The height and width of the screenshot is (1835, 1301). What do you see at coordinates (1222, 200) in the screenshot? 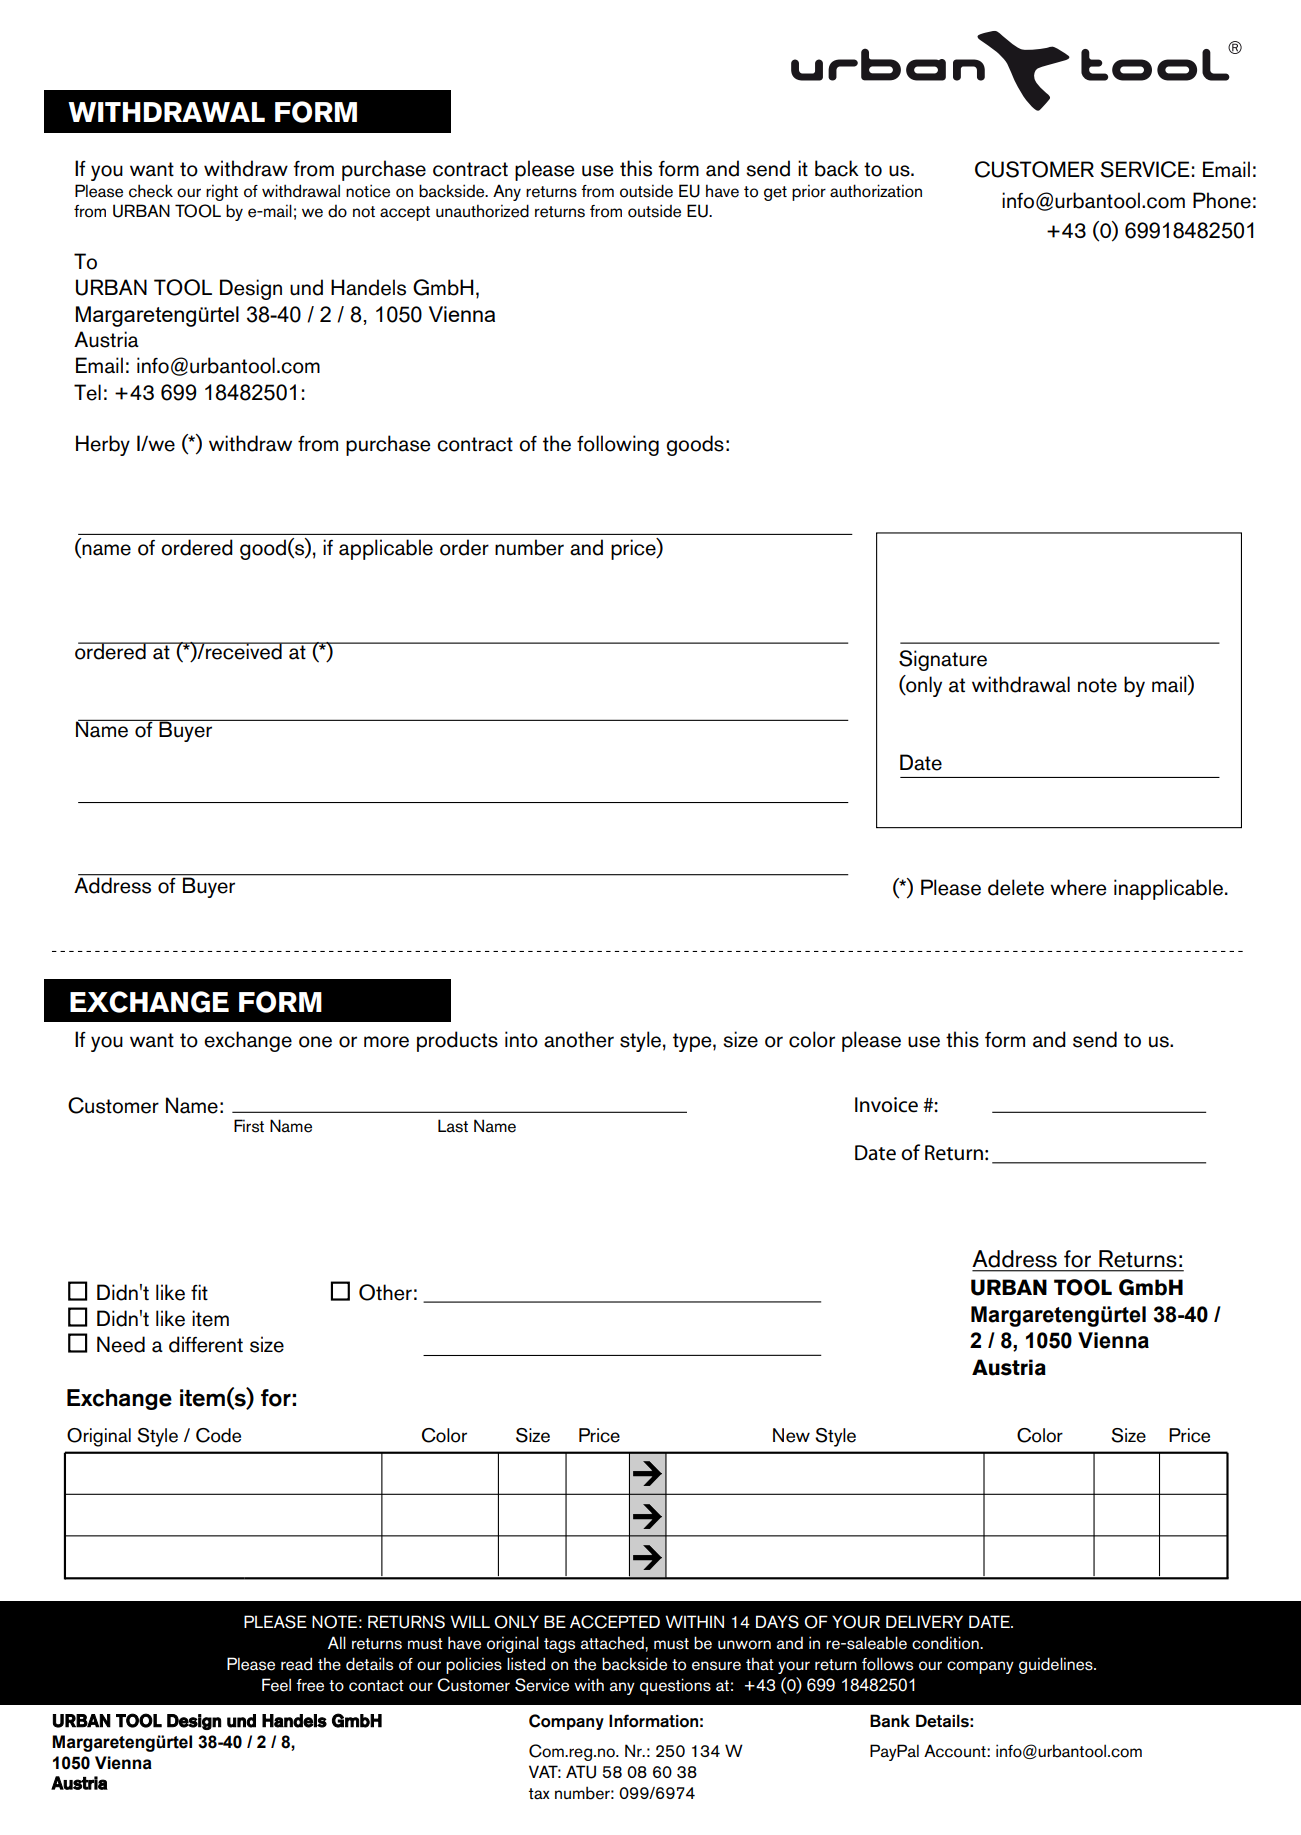
I see `Phone` at bounding box center [1222, 200].
